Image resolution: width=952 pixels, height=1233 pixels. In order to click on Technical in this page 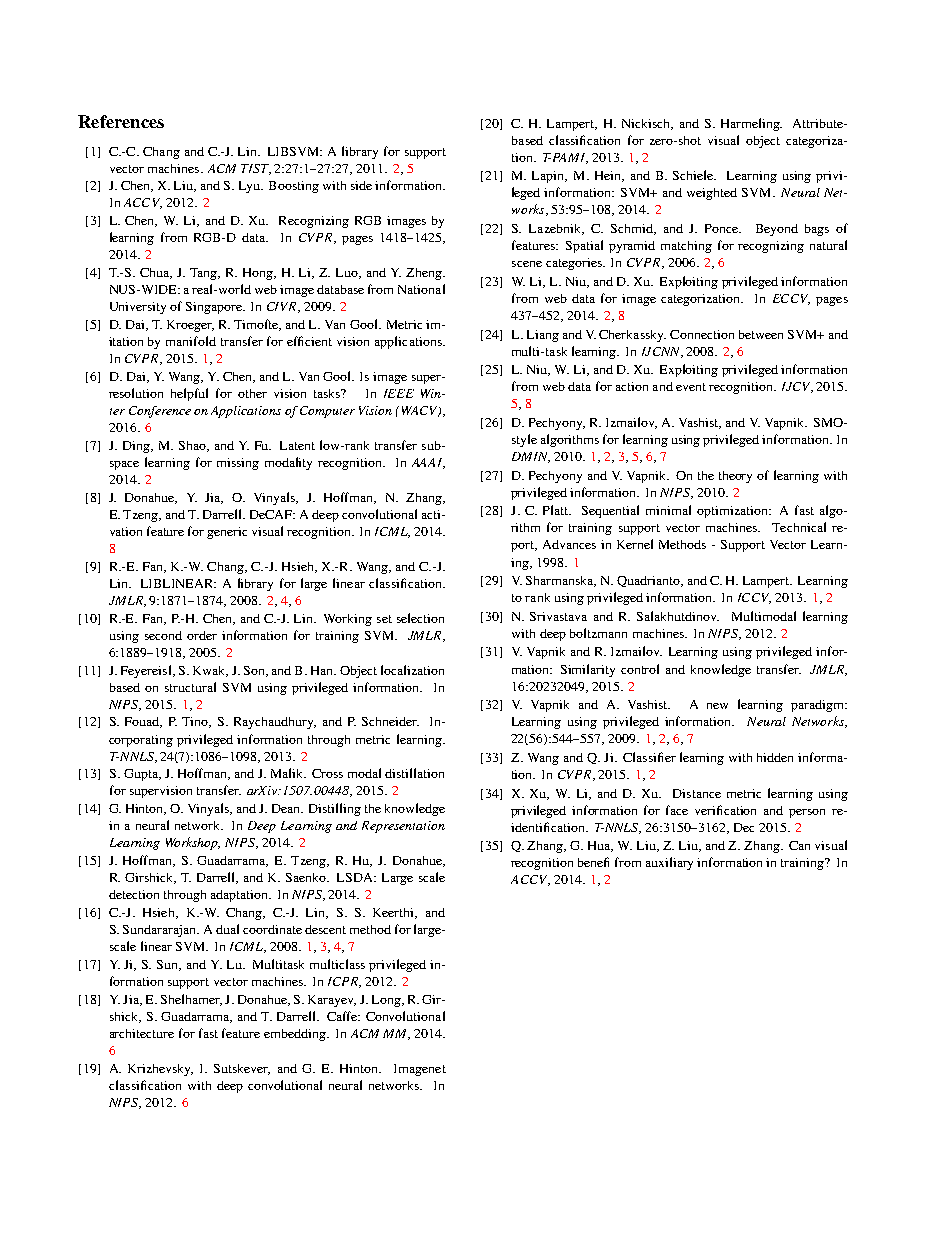, I will do `click(799, 527)`.
